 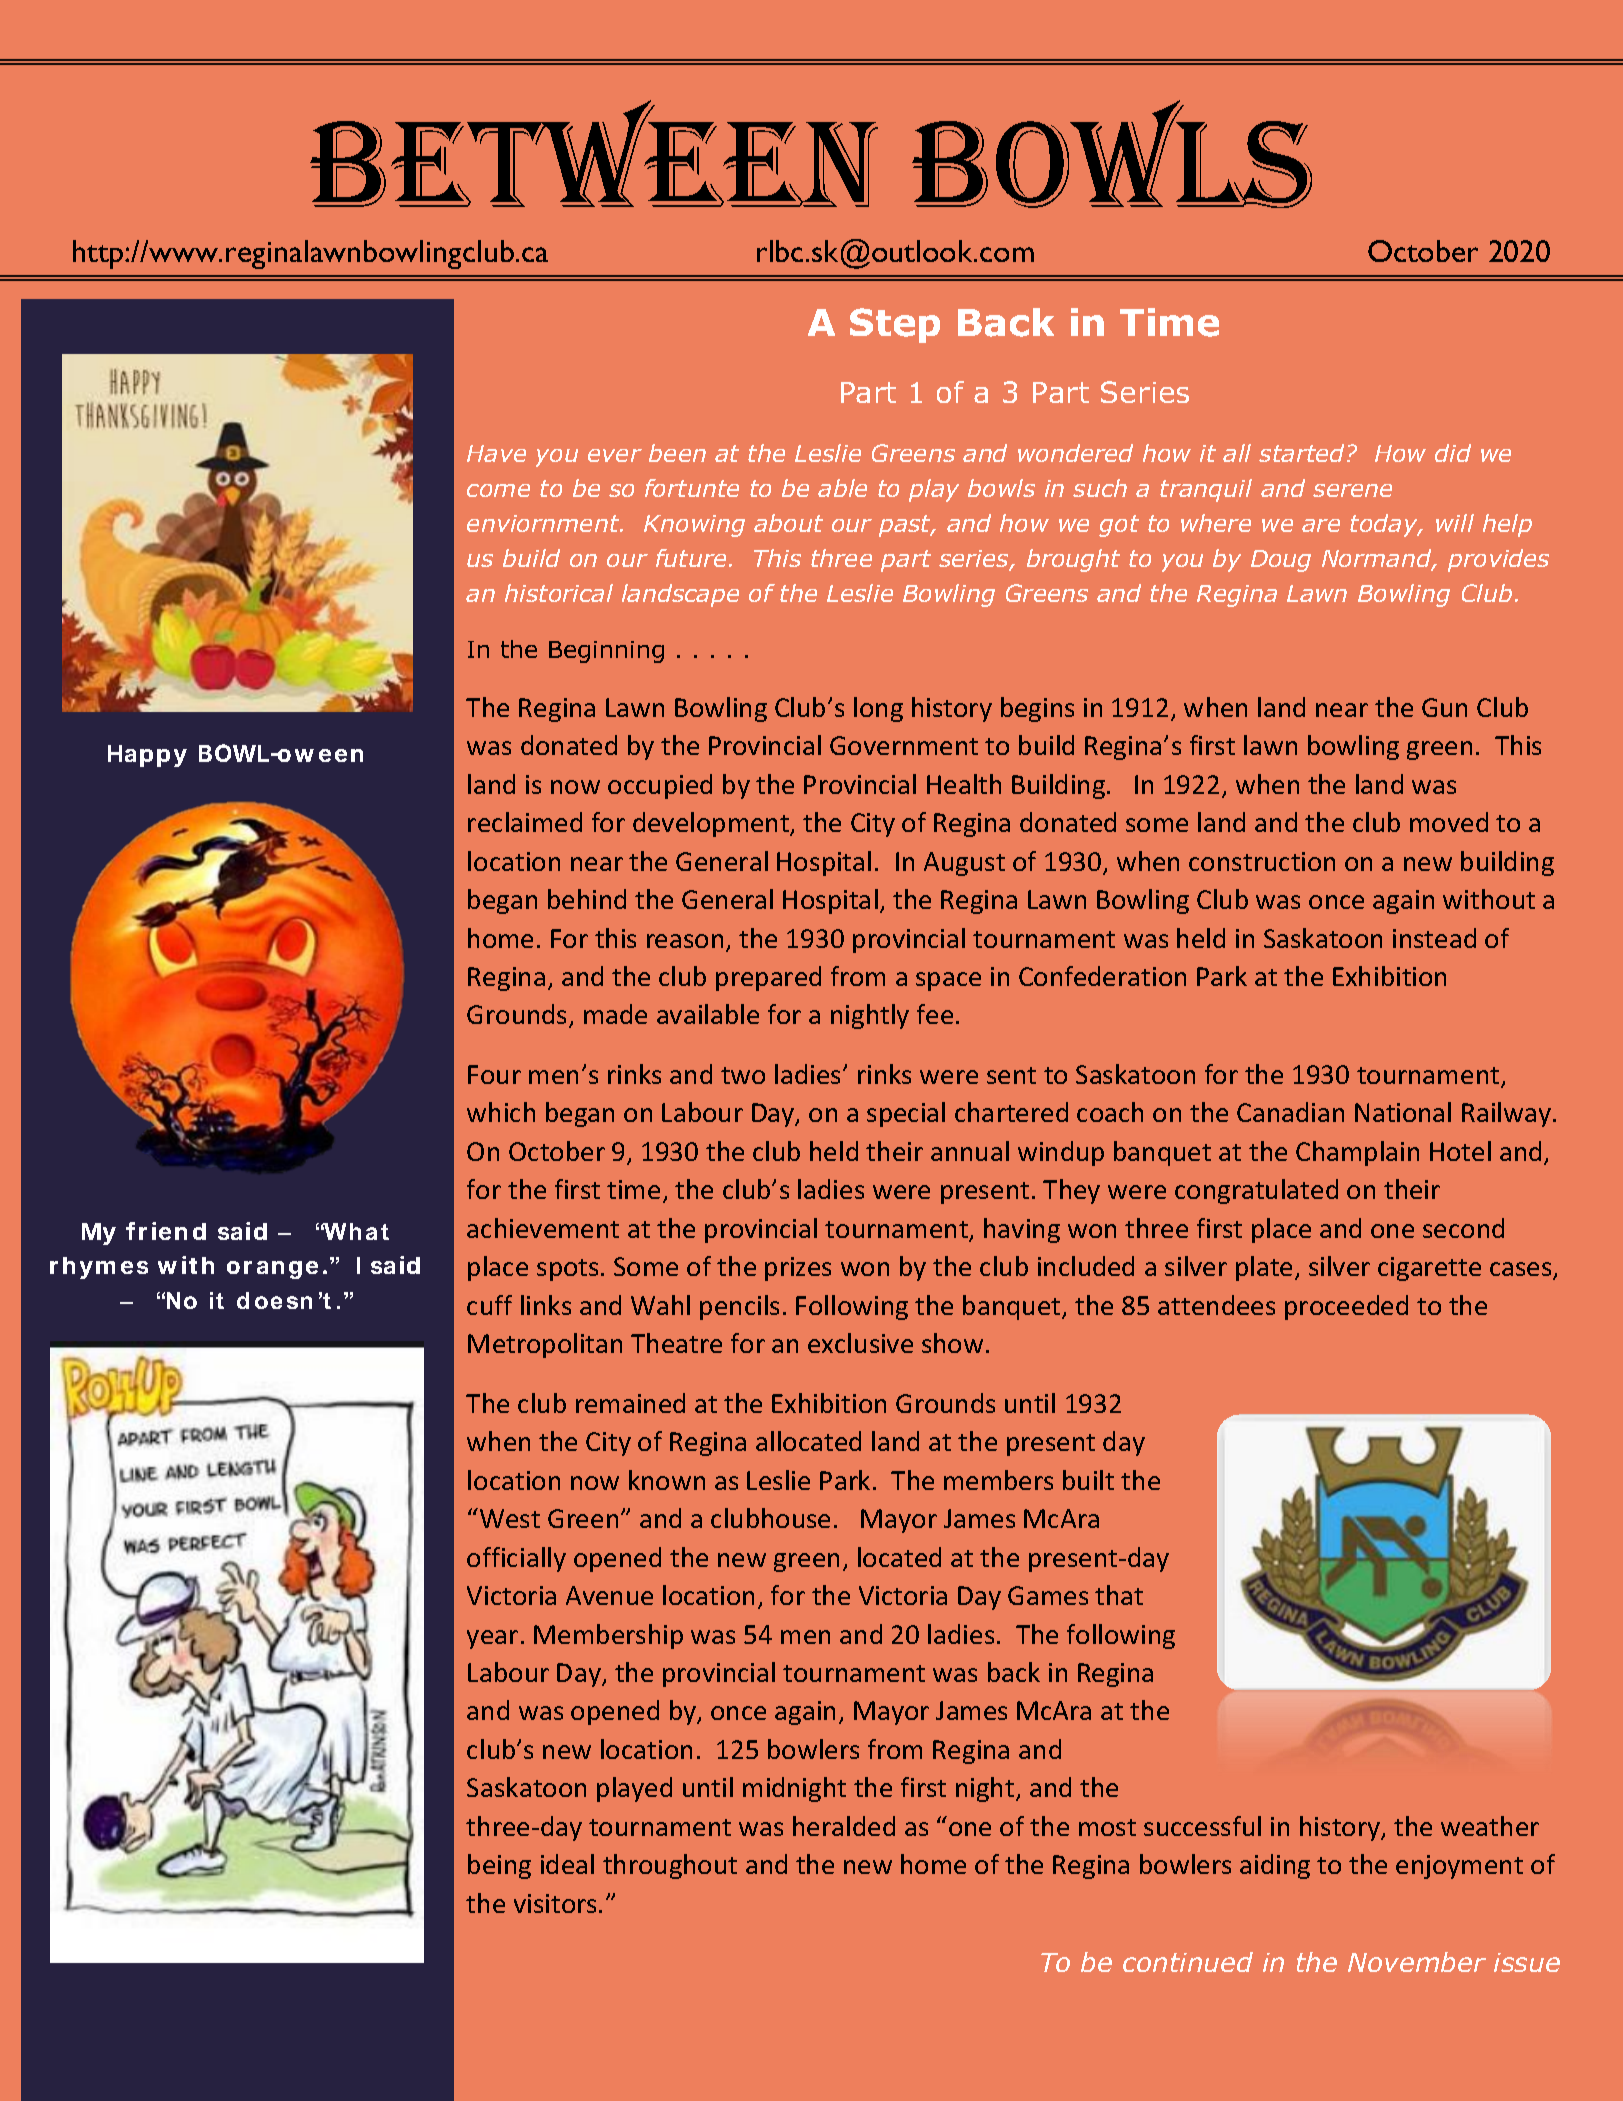 I want to click on brought, so click(x=1073, y=560).
